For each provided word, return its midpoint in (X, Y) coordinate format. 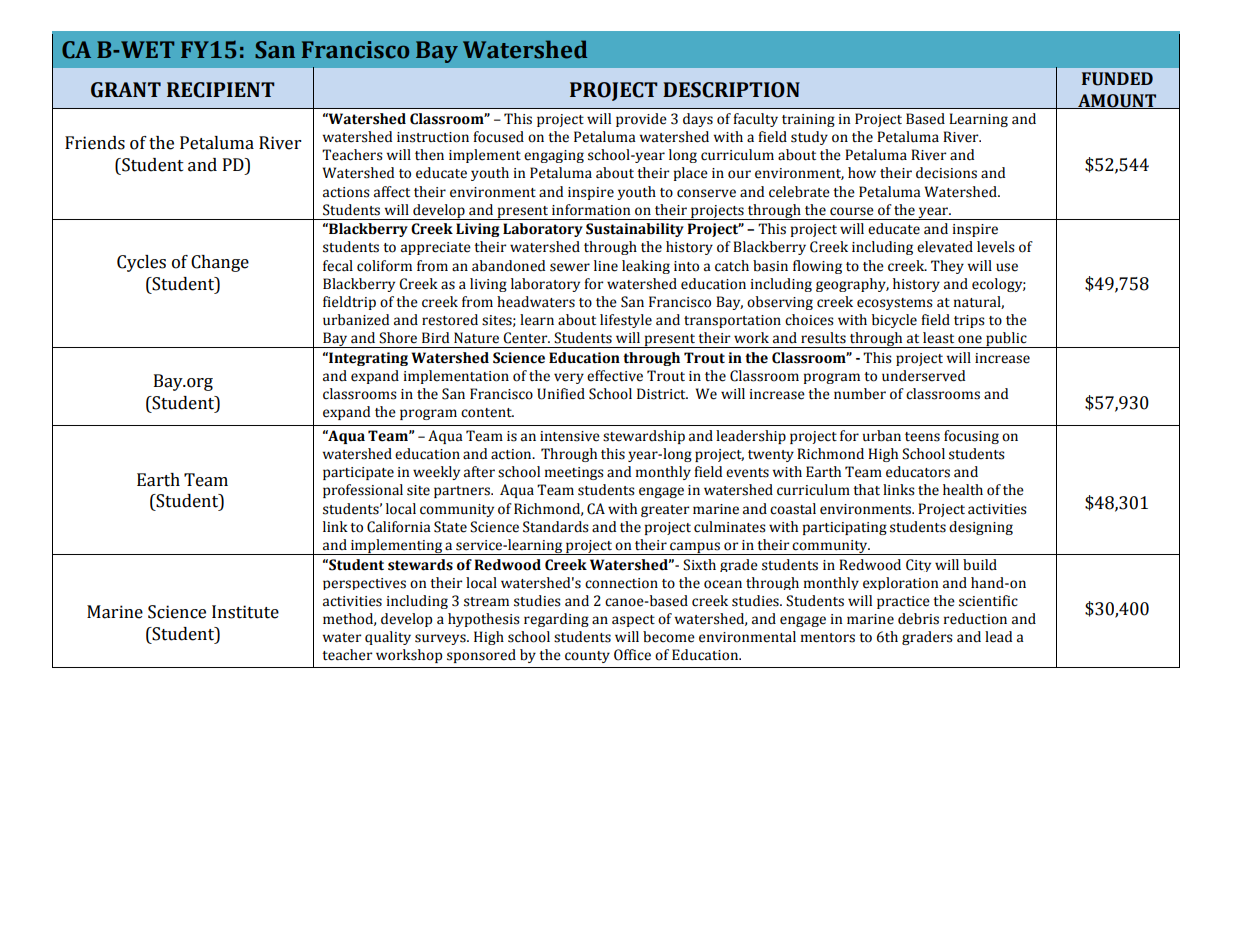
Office (632, 655)
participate (358, 473)
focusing (971, 437)
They (947, 267)
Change (220, 263)
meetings (574, 473)
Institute (245, 612)
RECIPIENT (221, 90)
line (606, 266)
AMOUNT (1117, 101)
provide (641, 120)
